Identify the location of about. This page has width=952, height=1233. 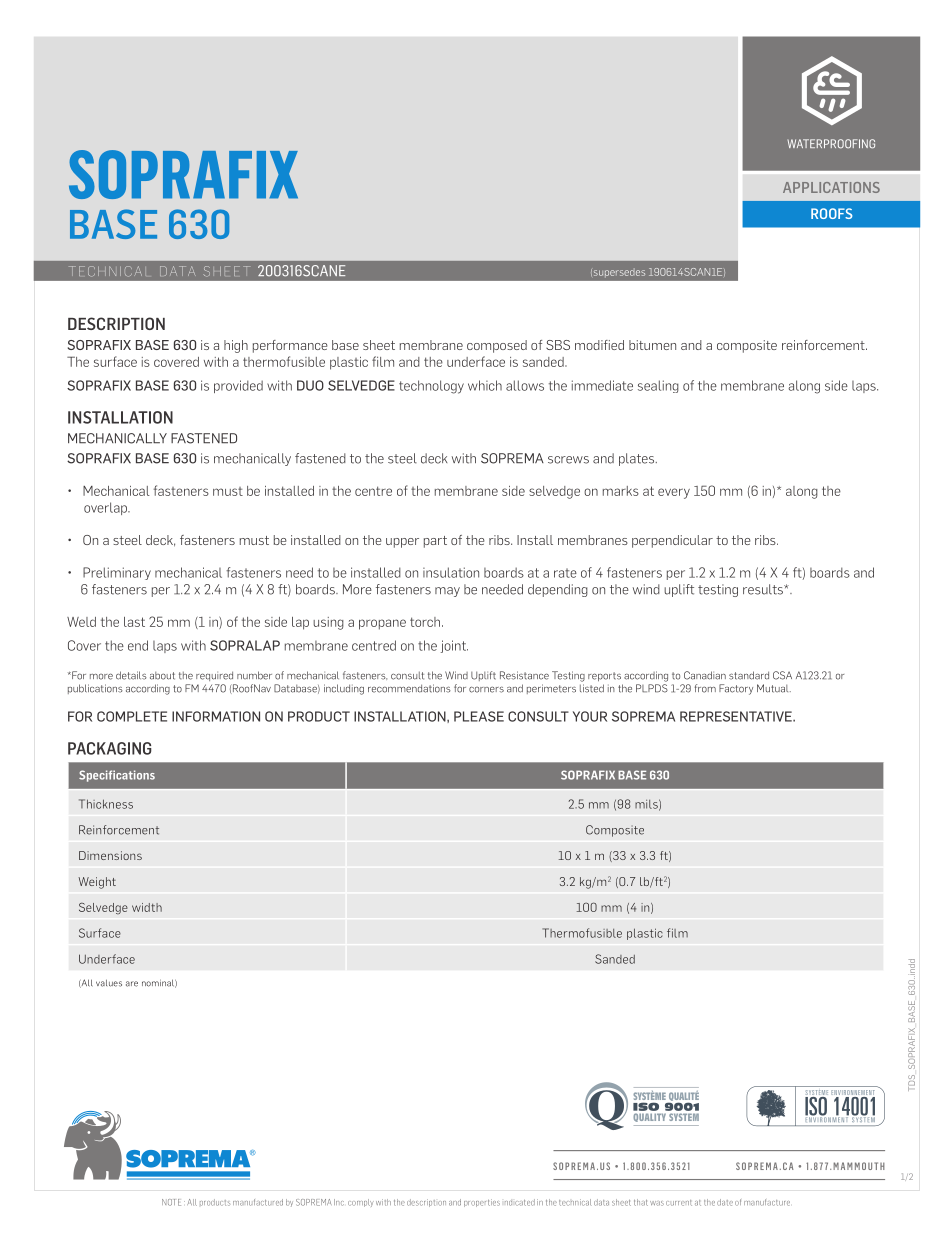
(162, 676).
